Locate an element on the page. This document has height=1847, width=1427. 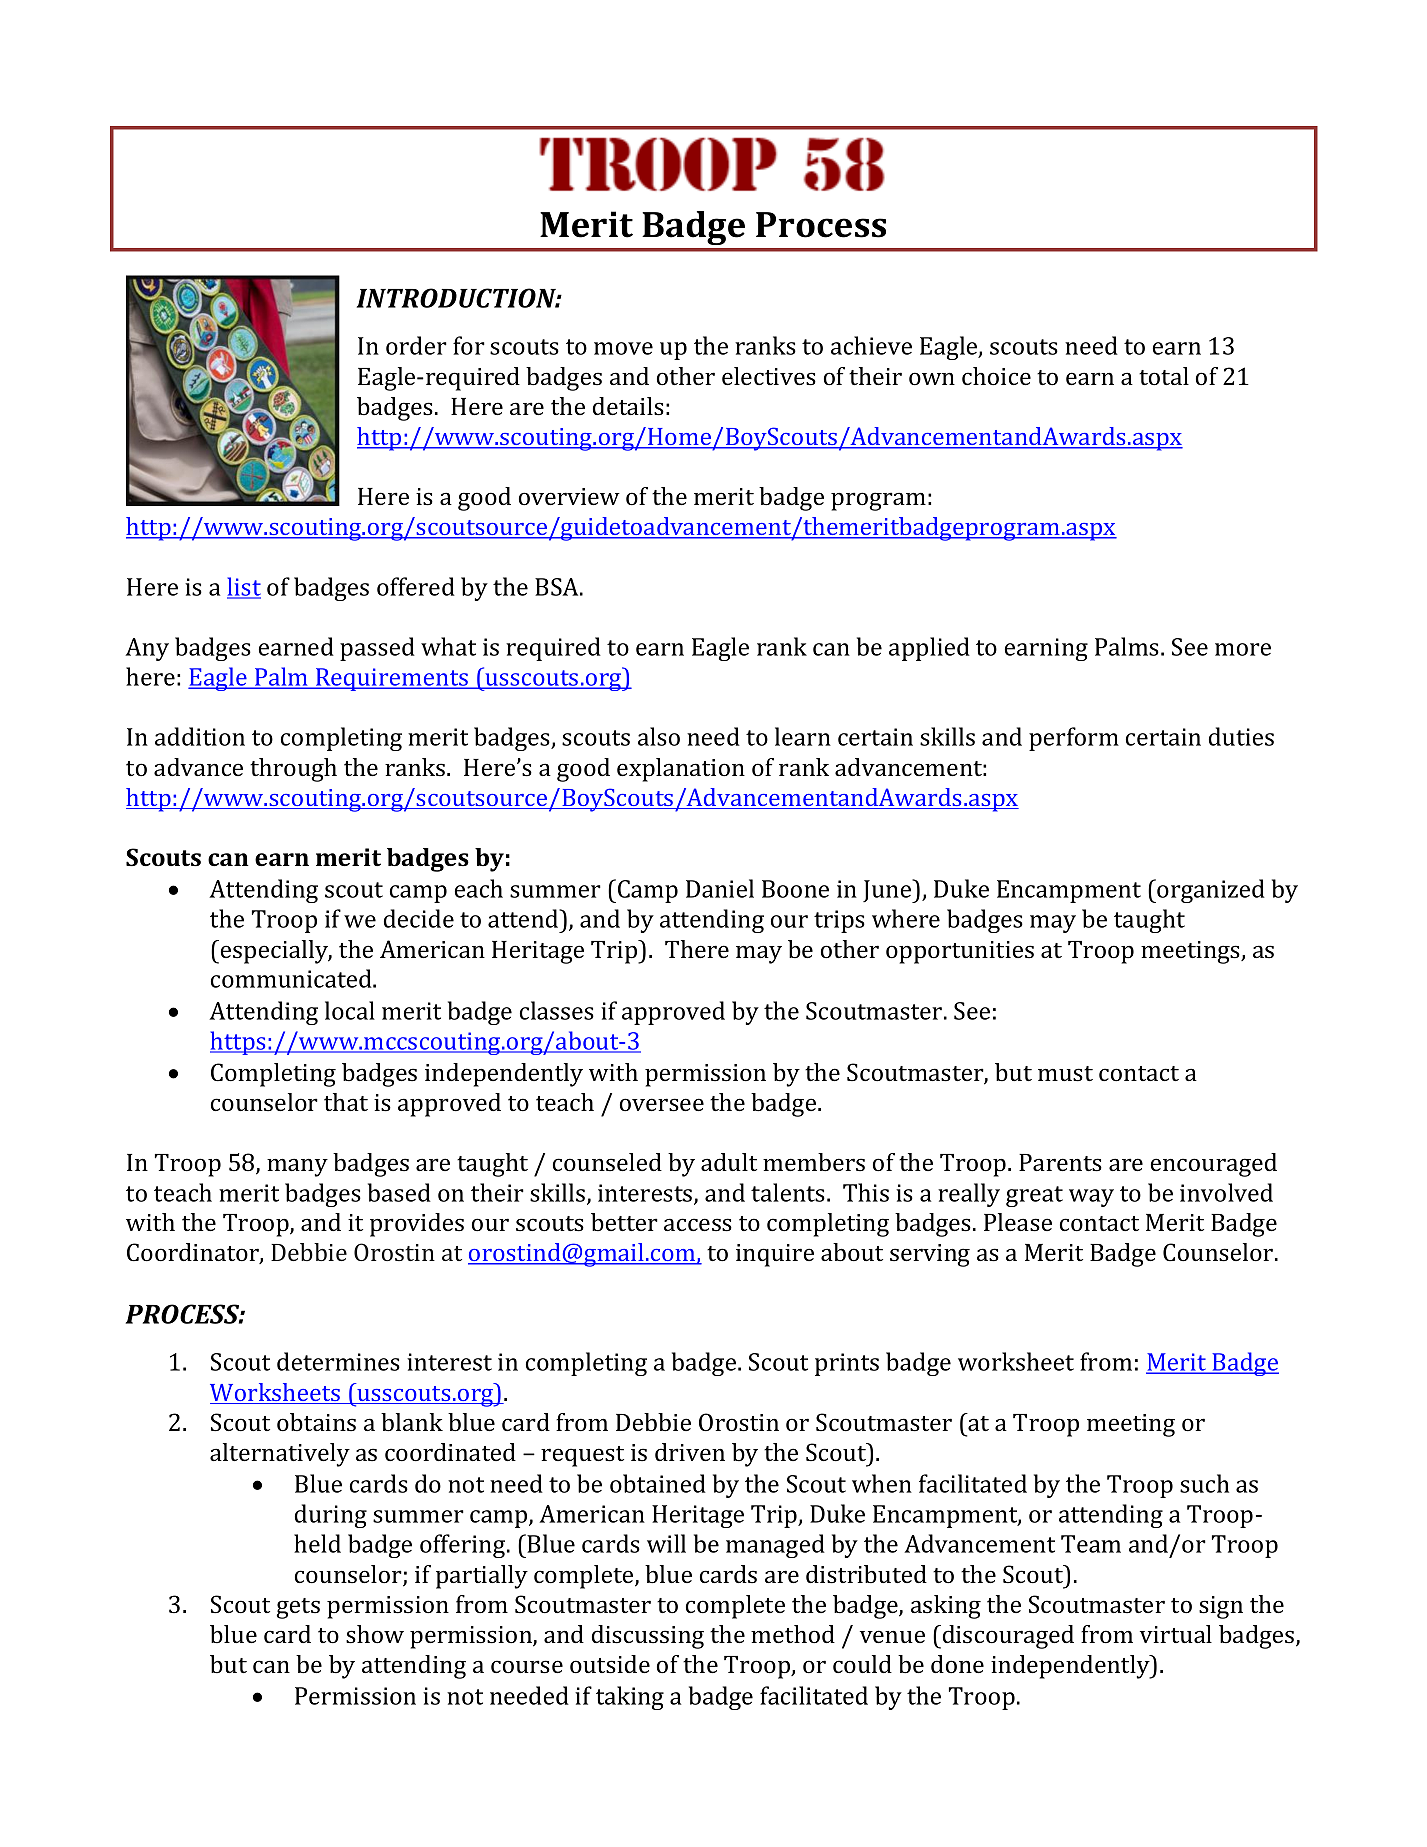
provides is located at coordinates (417, 1225).
